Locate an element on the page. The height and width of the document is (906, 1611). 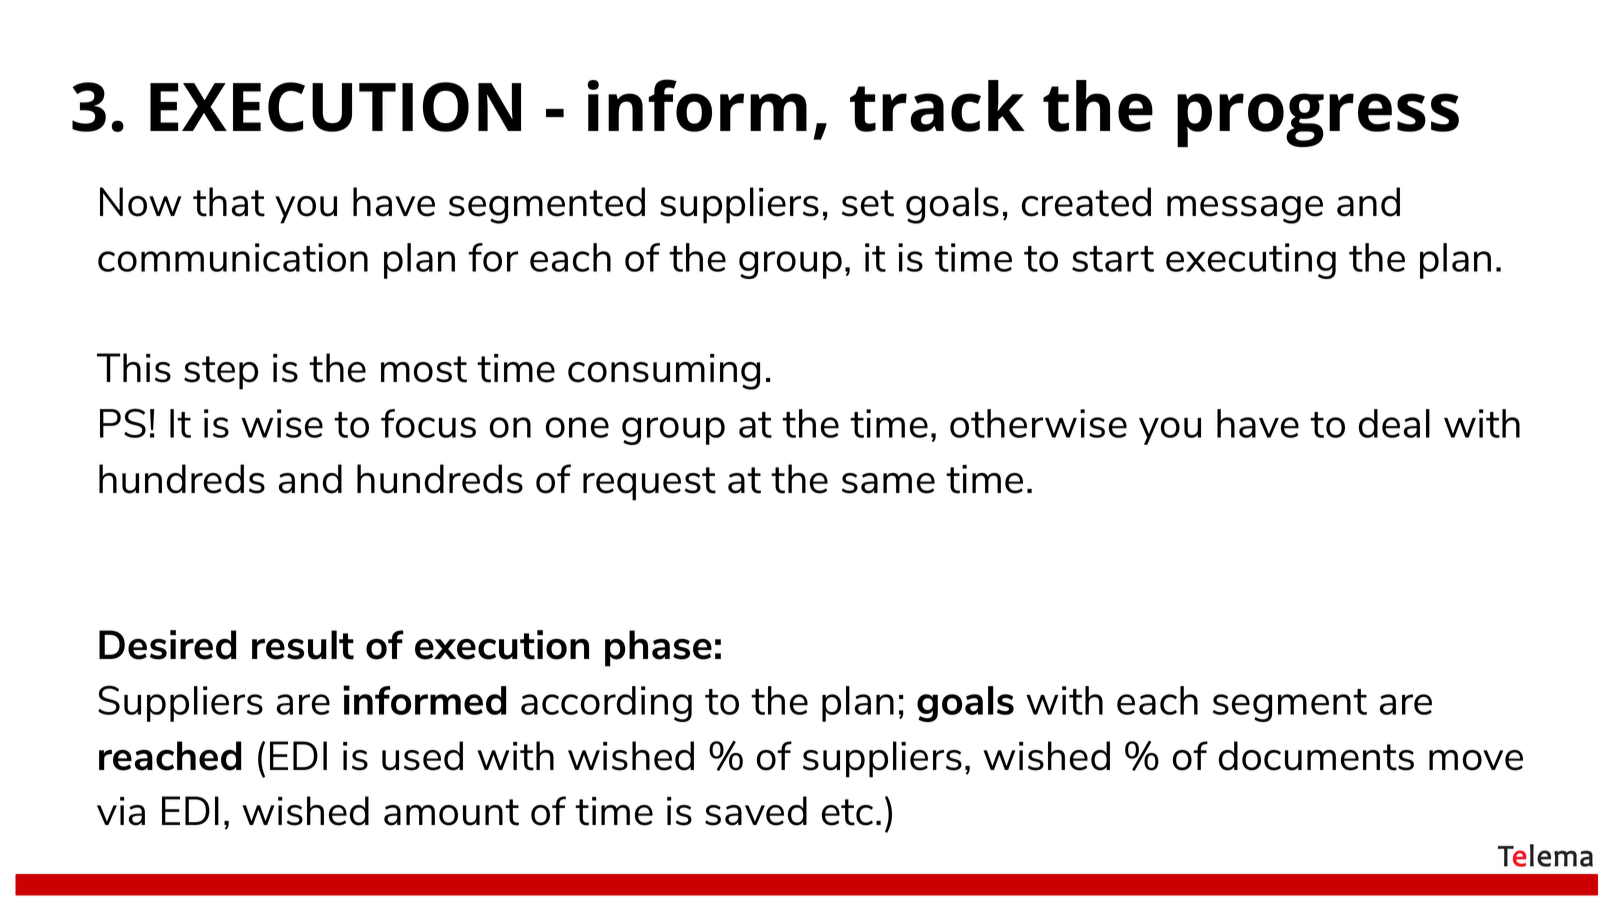
via is located at coordinates (121, 811).
